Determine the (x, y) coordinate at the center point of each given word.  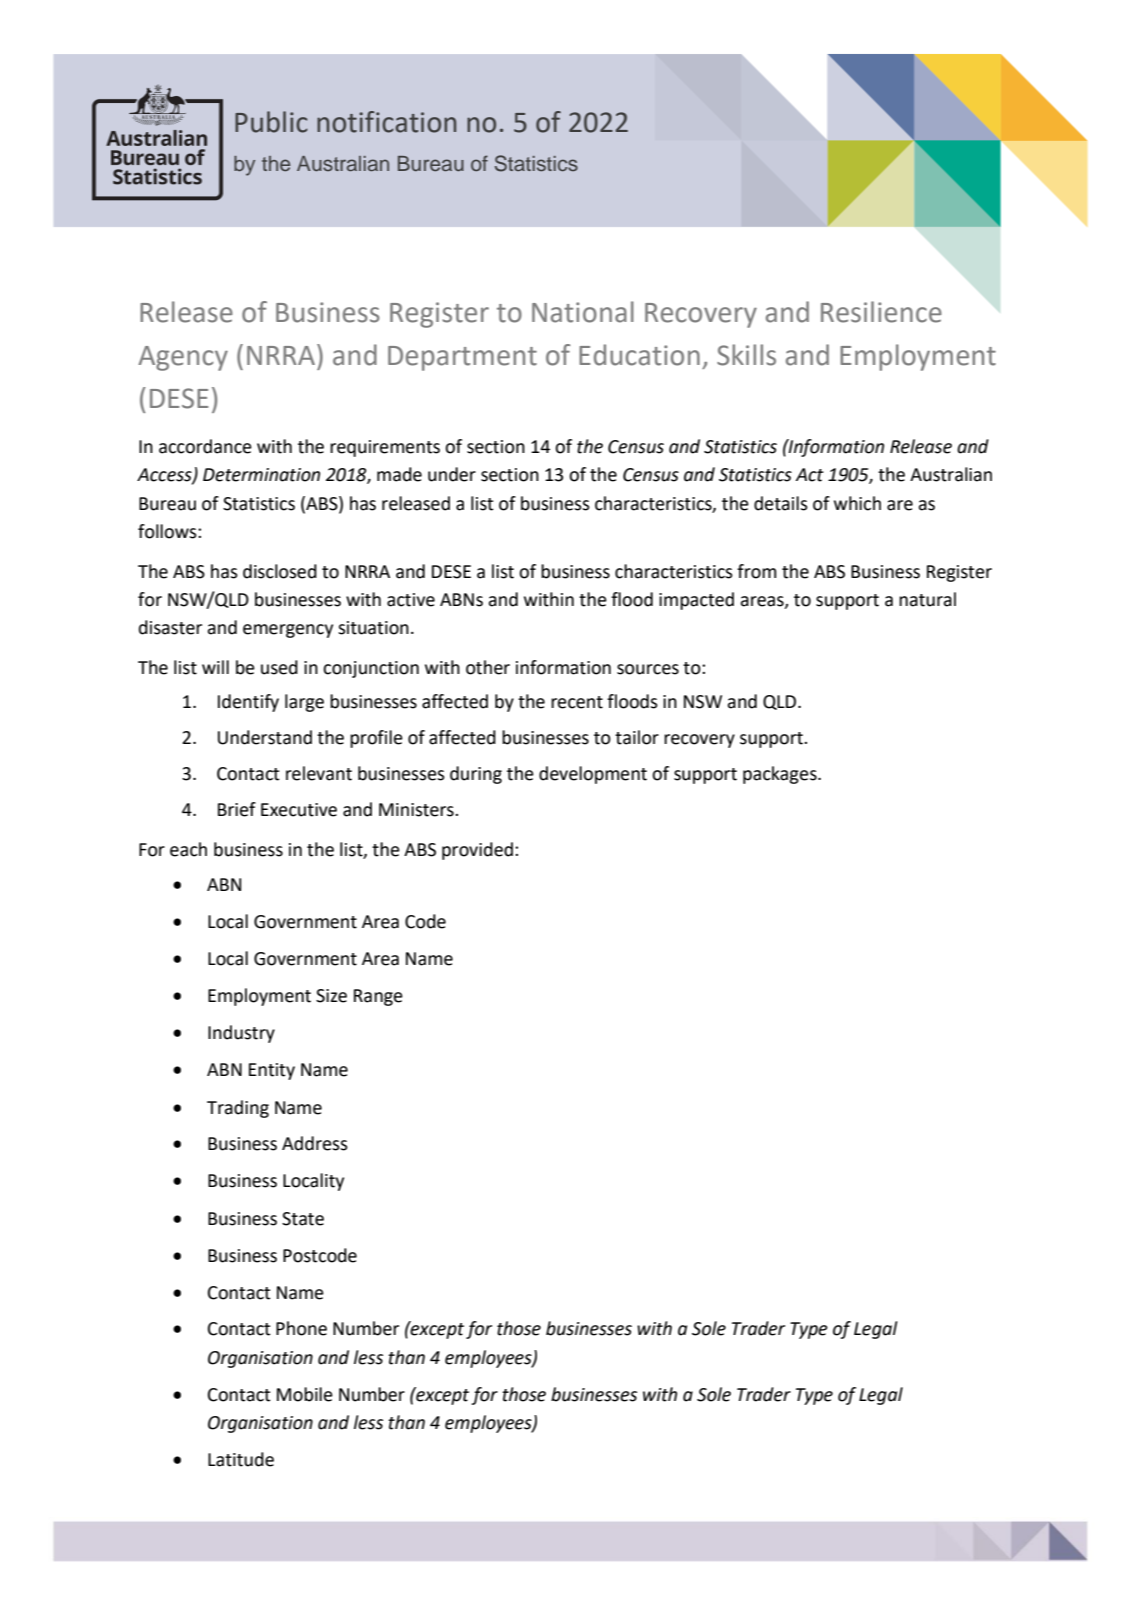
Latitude (241, 1459)
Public (271, 122)
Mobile (305, 1394)
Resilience (881, 312)
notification (386, 122)
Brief (237, 809)
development (593, 775)
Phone (301, 1328)
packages (781, 775)
